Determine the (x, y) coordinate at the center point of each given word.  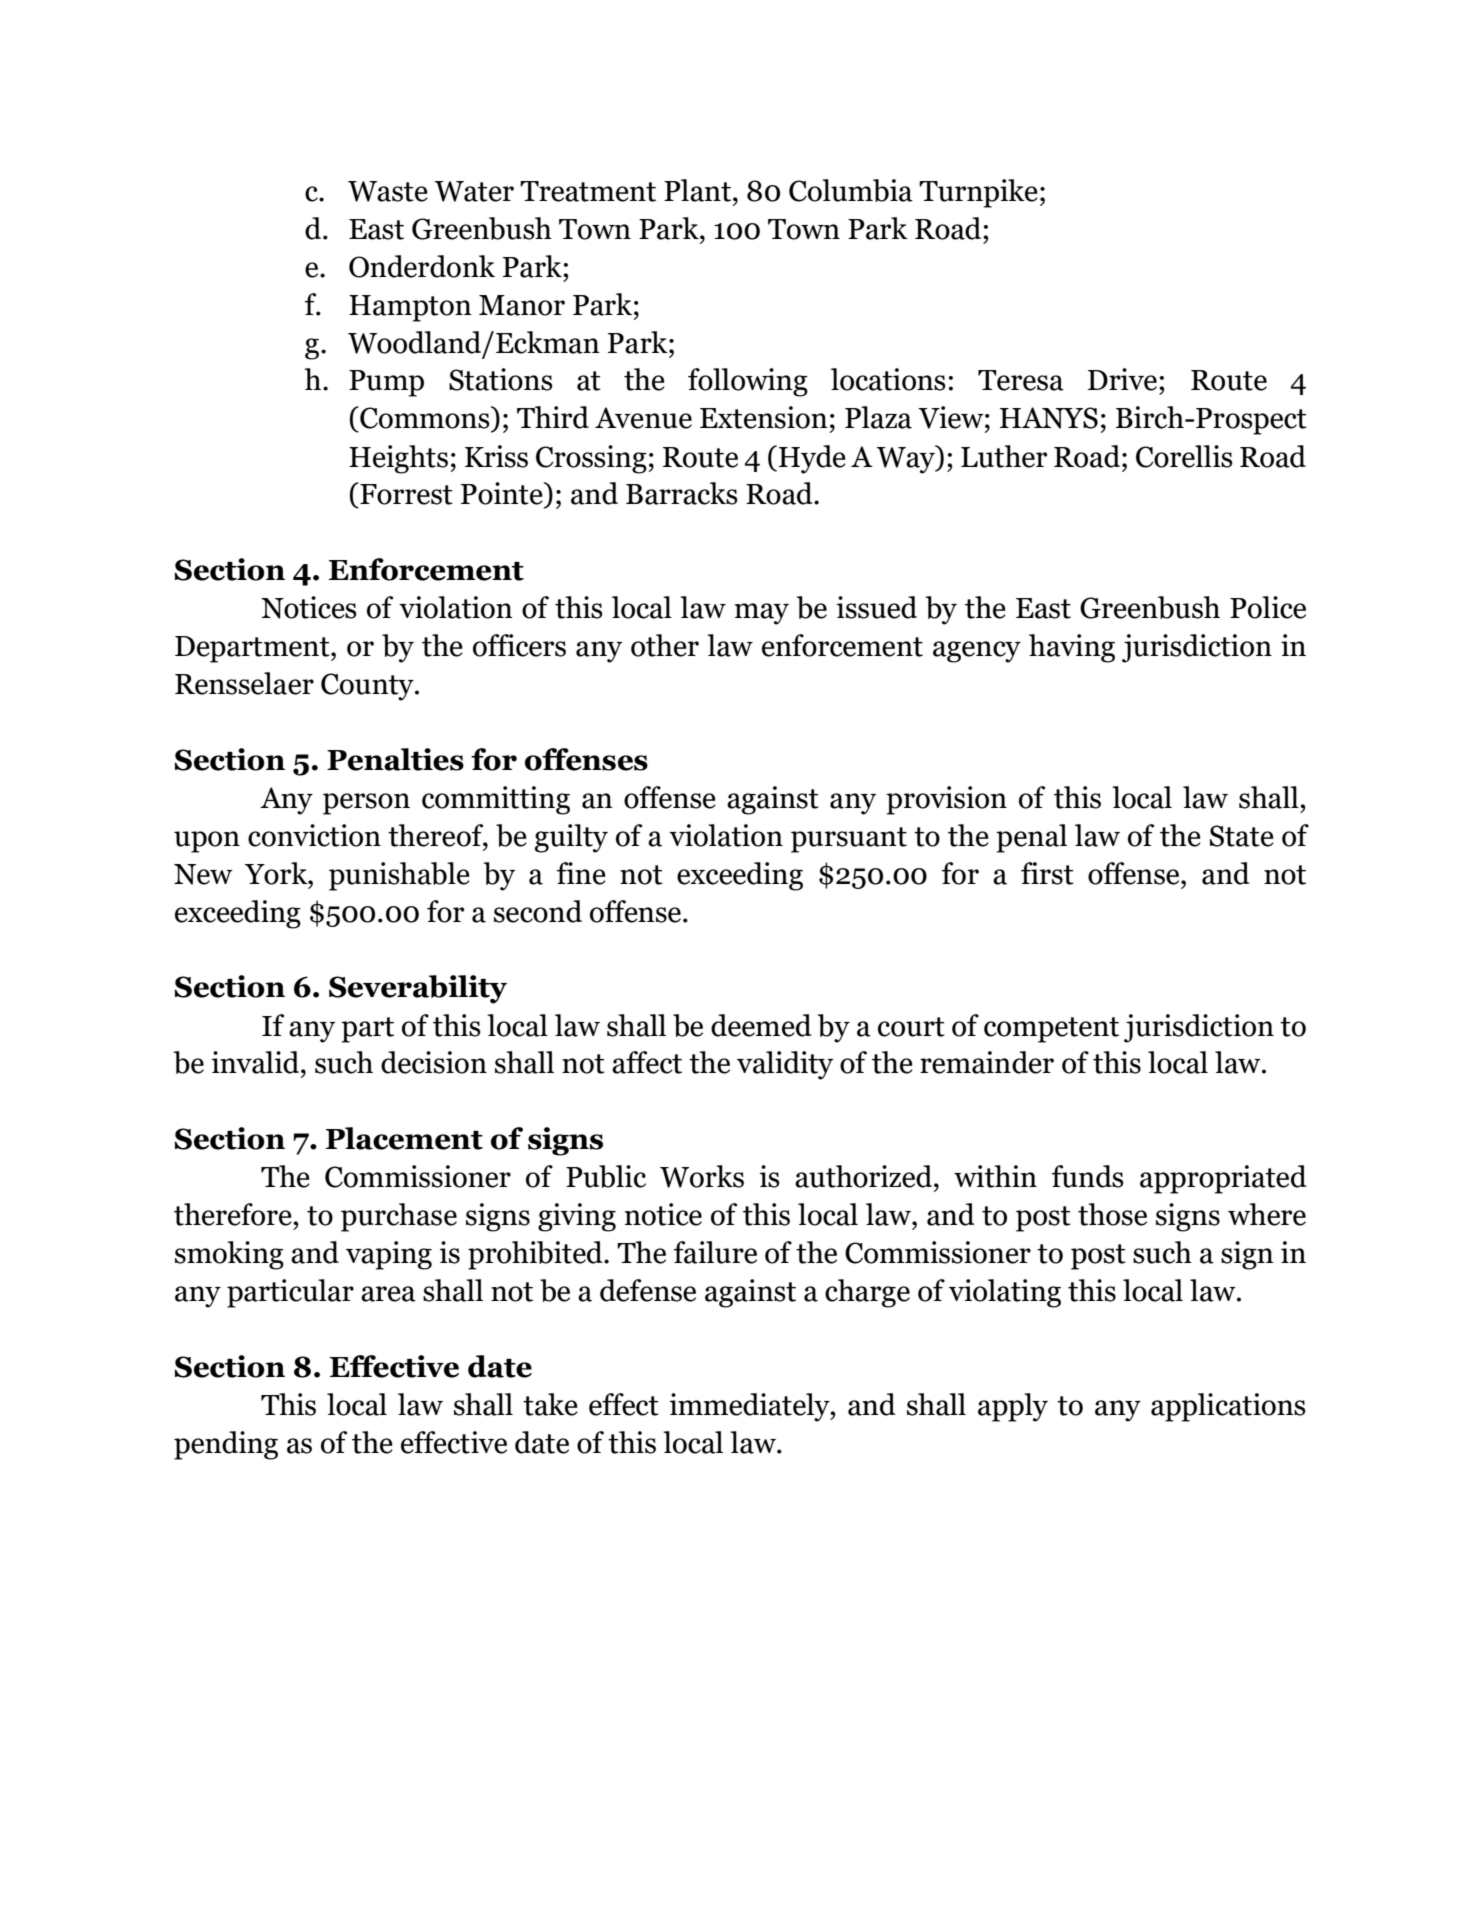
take (550, 1404)
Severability (418, 989)
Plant (697, 190)
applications (1228, 1407)
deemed (761, 1025)
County (368, 687)
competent (1051, 1030)
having (1072, 648)
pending (226, 1445)
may (762, 614)
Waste (388, 191)
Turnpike (978, 193)
